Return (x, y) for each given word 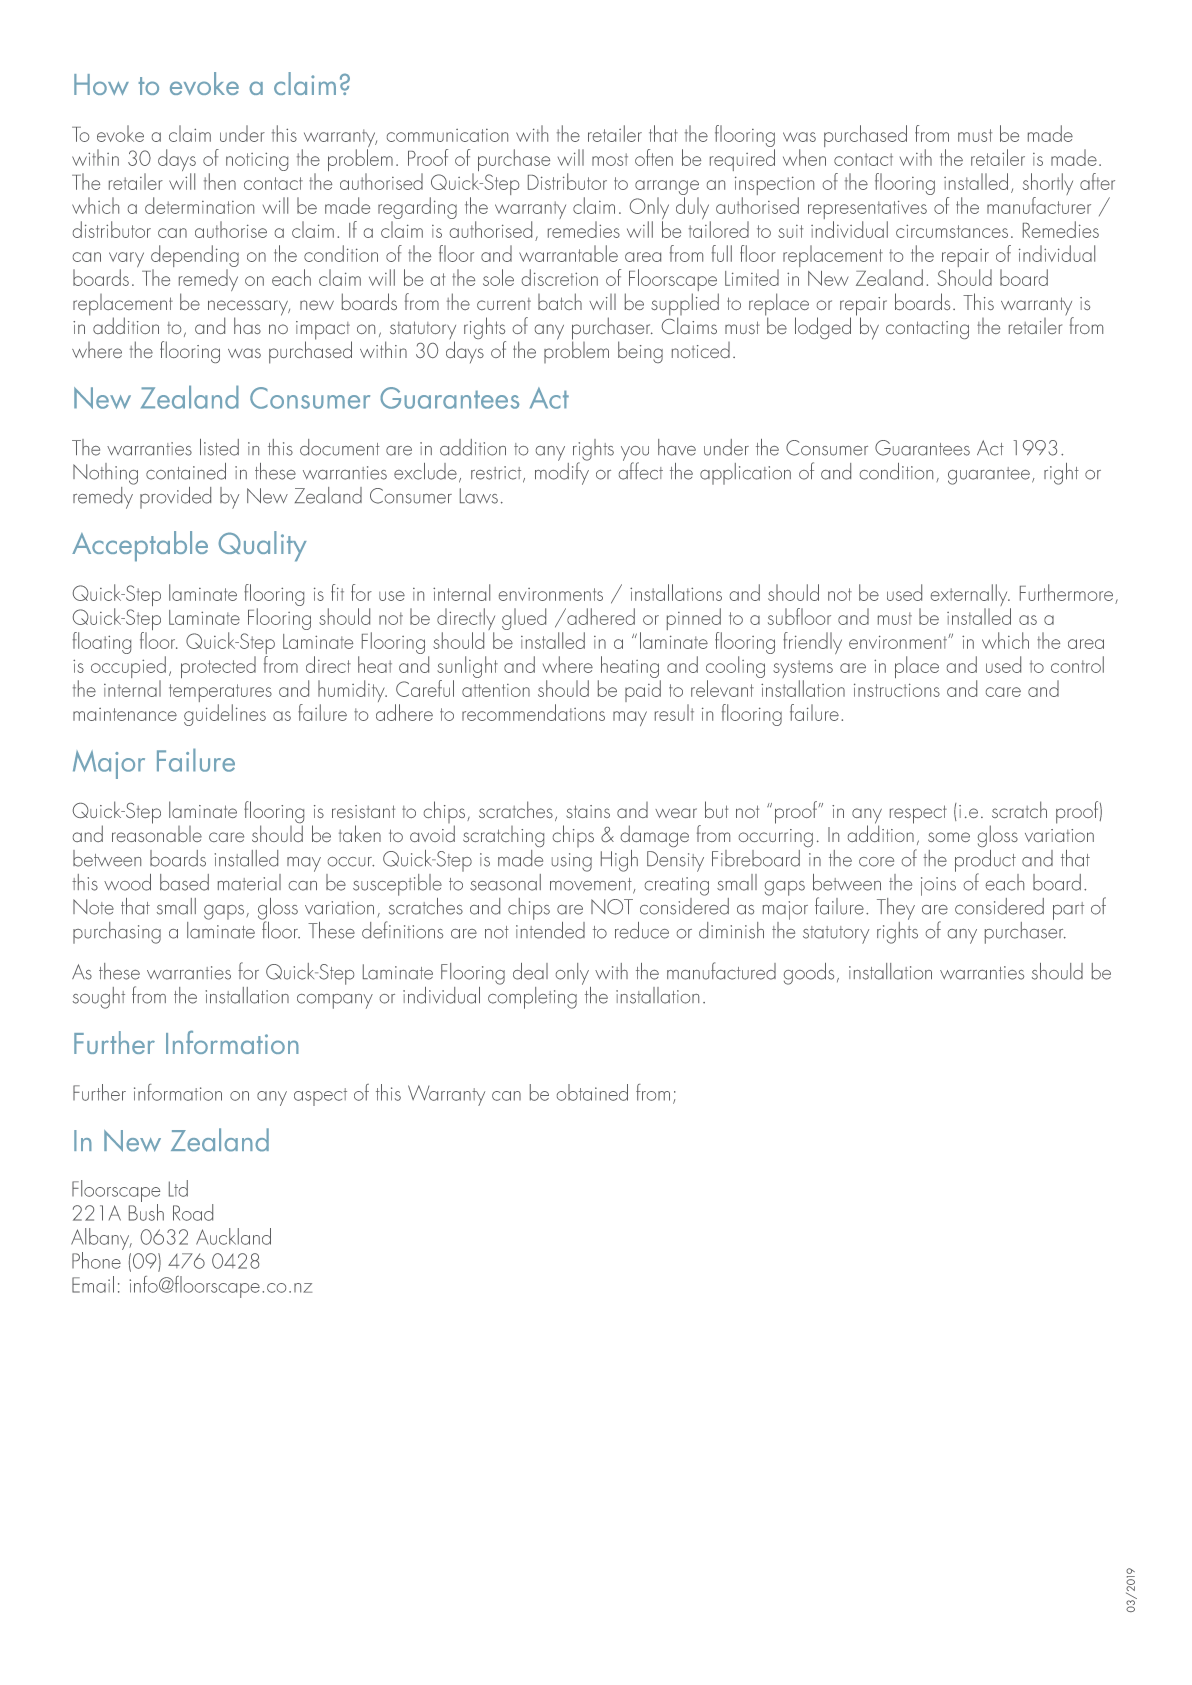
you (635, 454)
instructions (897, 690)
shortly (1048, 185)
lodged (823, 328)
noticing (257, 161)
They (896, 909)
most (610, 159)
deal (530, 971)
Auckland (233, 1236)
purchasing (117, 933)
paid (643, 691)
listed (219, 447)
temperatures (220, 694)
